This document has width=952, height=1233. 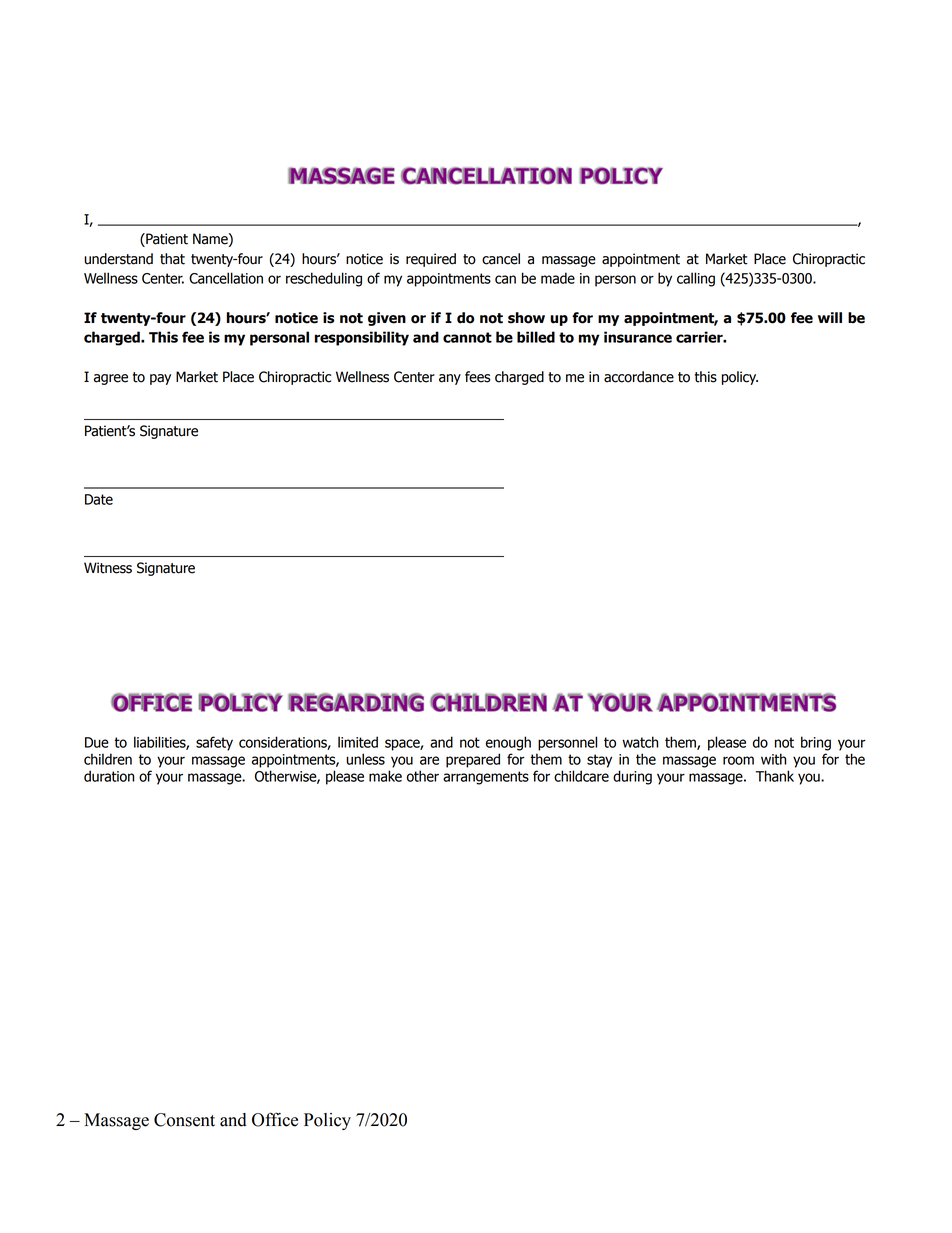 What do you see at coordinates (775, 776) in the document?
I see `Thank` at bounding box center [775, 776].
